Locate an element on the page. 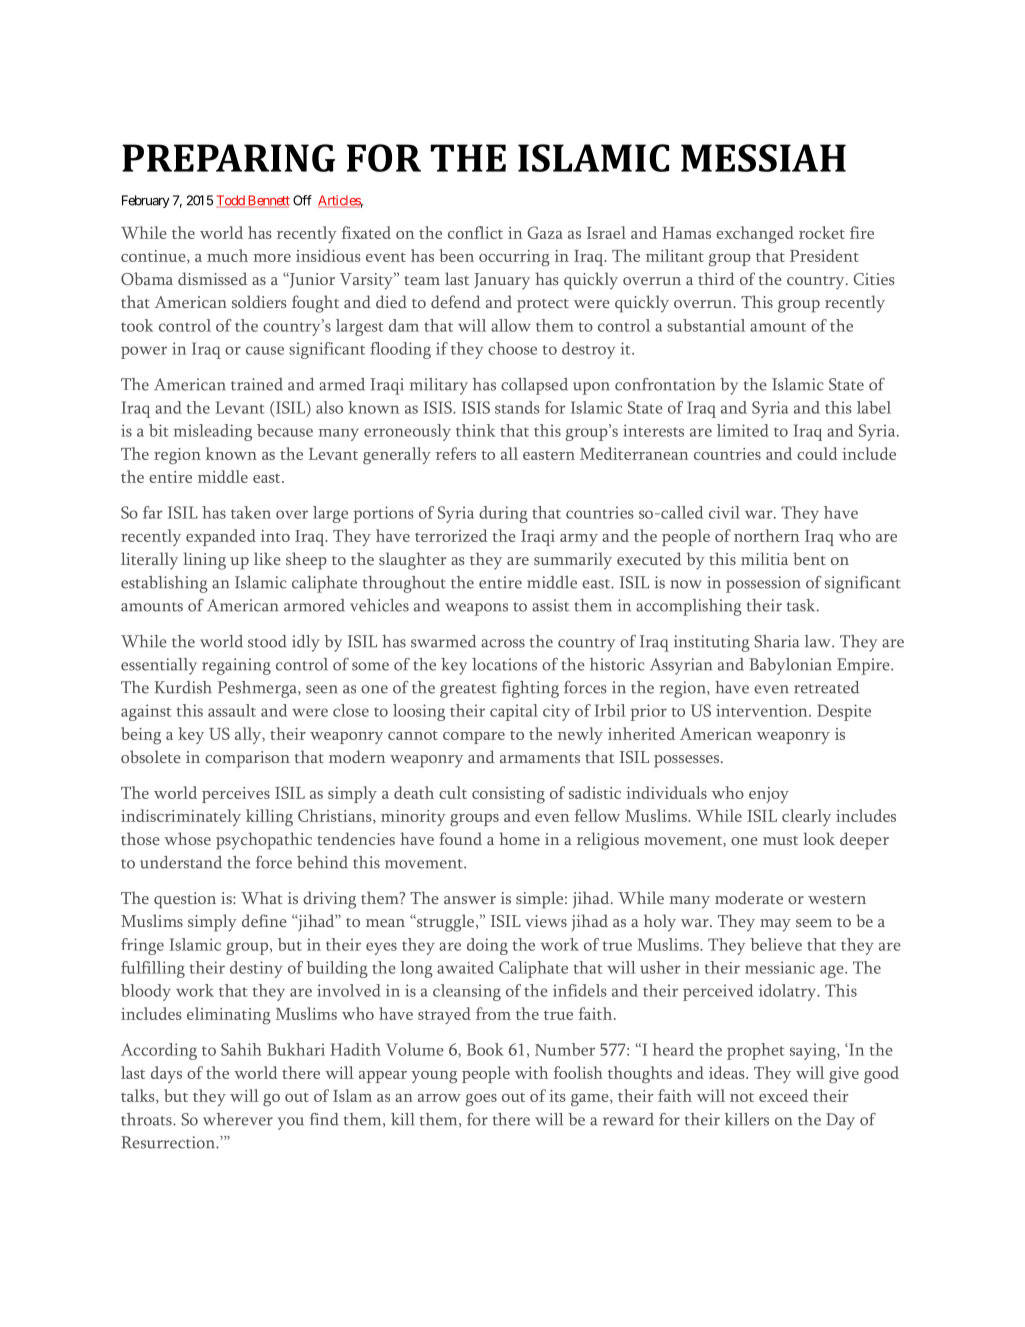  perceives is located at coordinates (236, 795).
